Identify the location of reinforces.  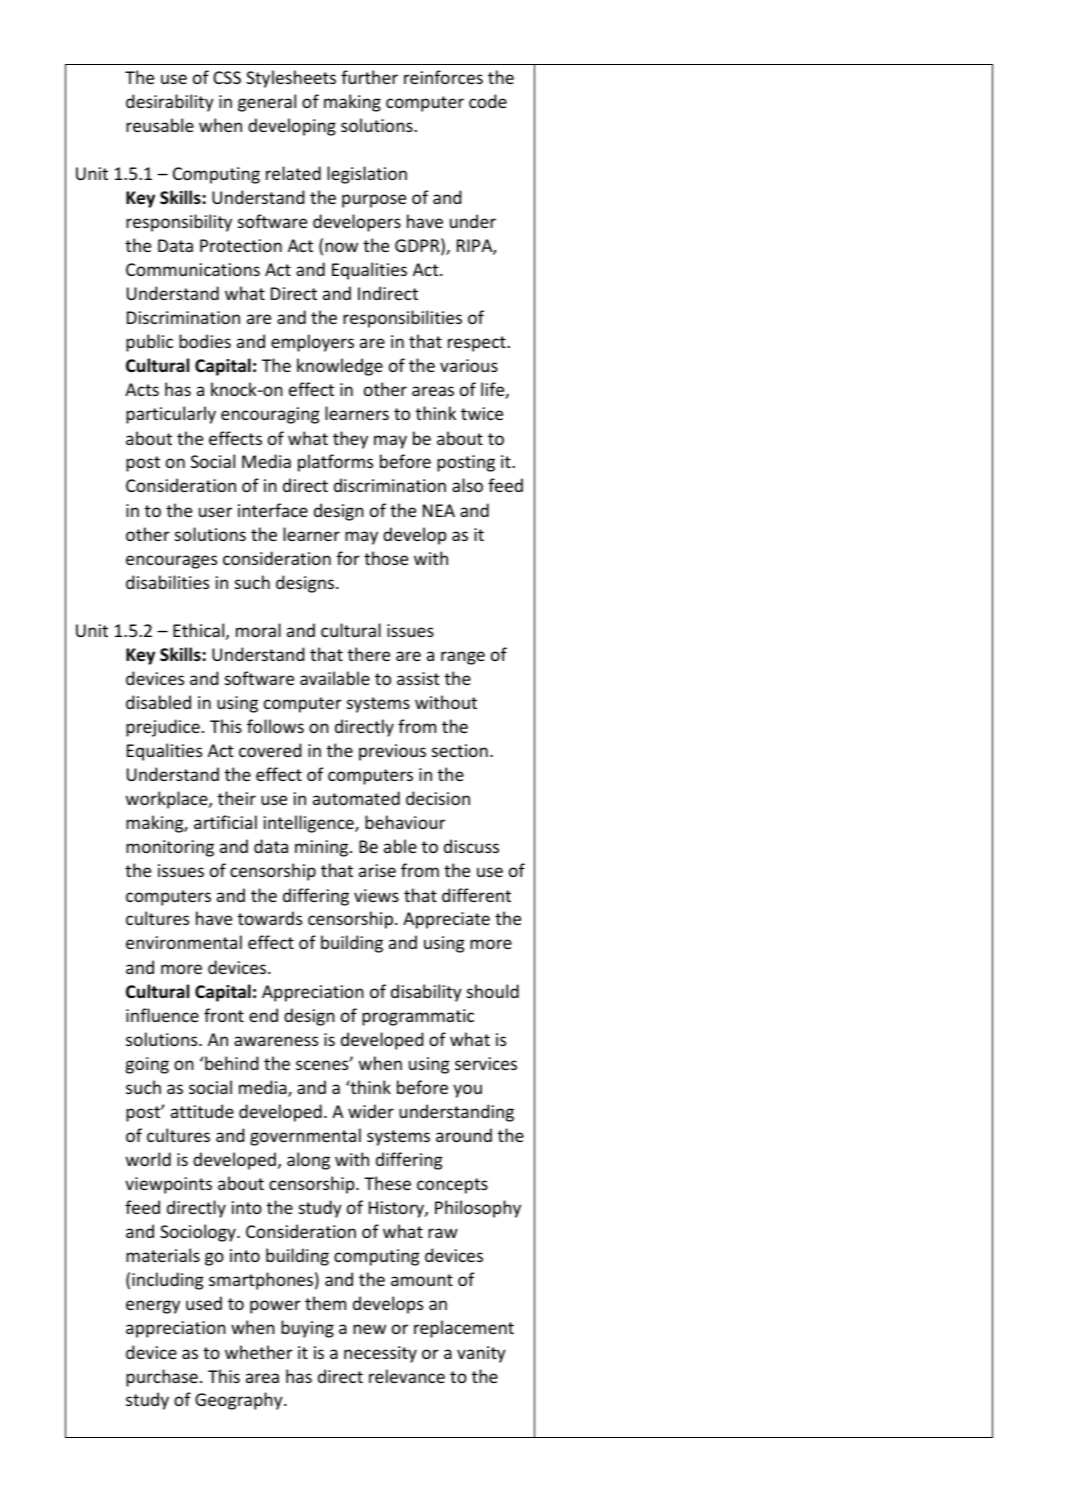
(443, 77).
